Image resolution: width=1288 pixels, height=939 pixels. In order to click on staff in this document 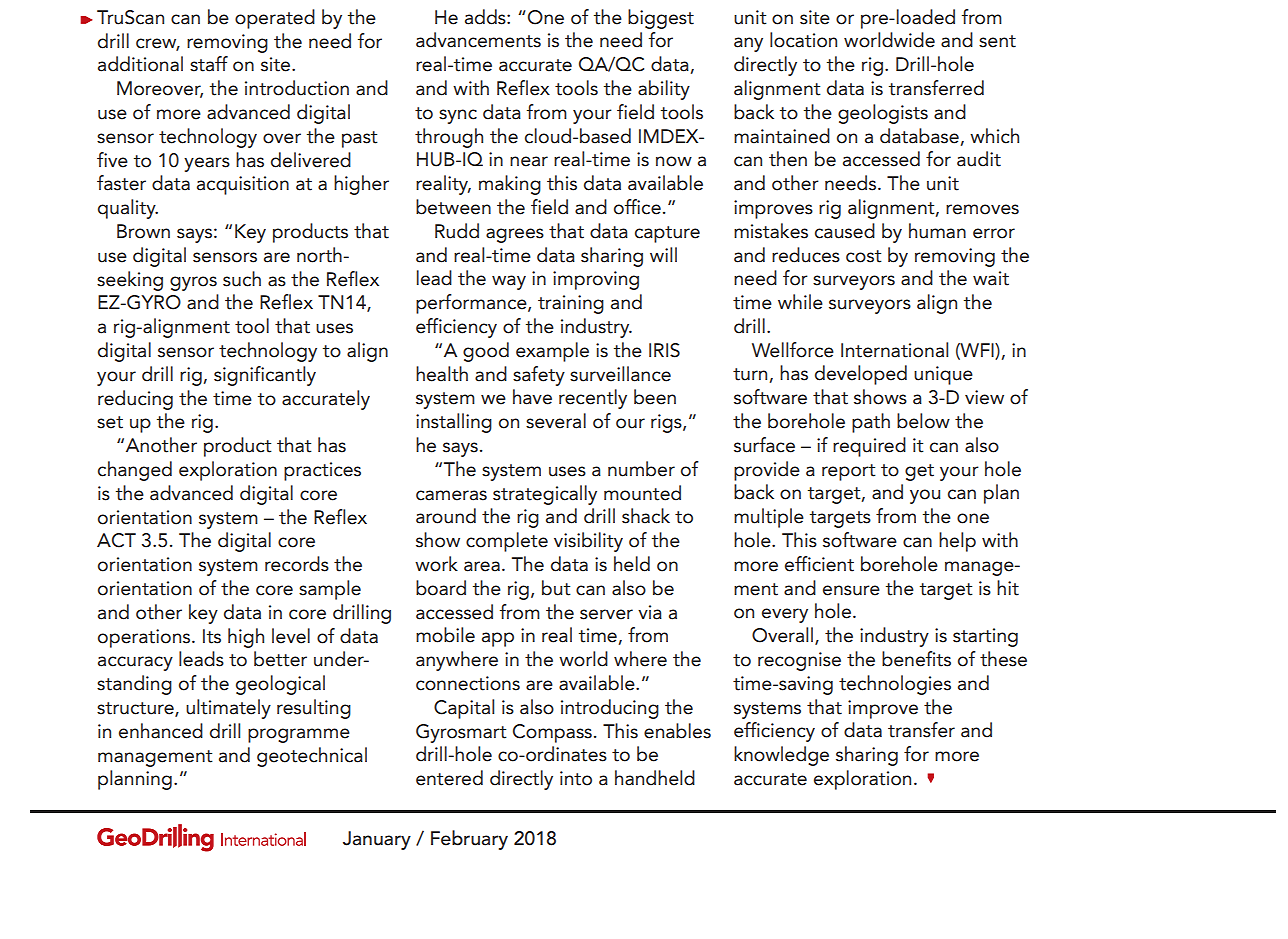, I will do `click(209, 64)`.
